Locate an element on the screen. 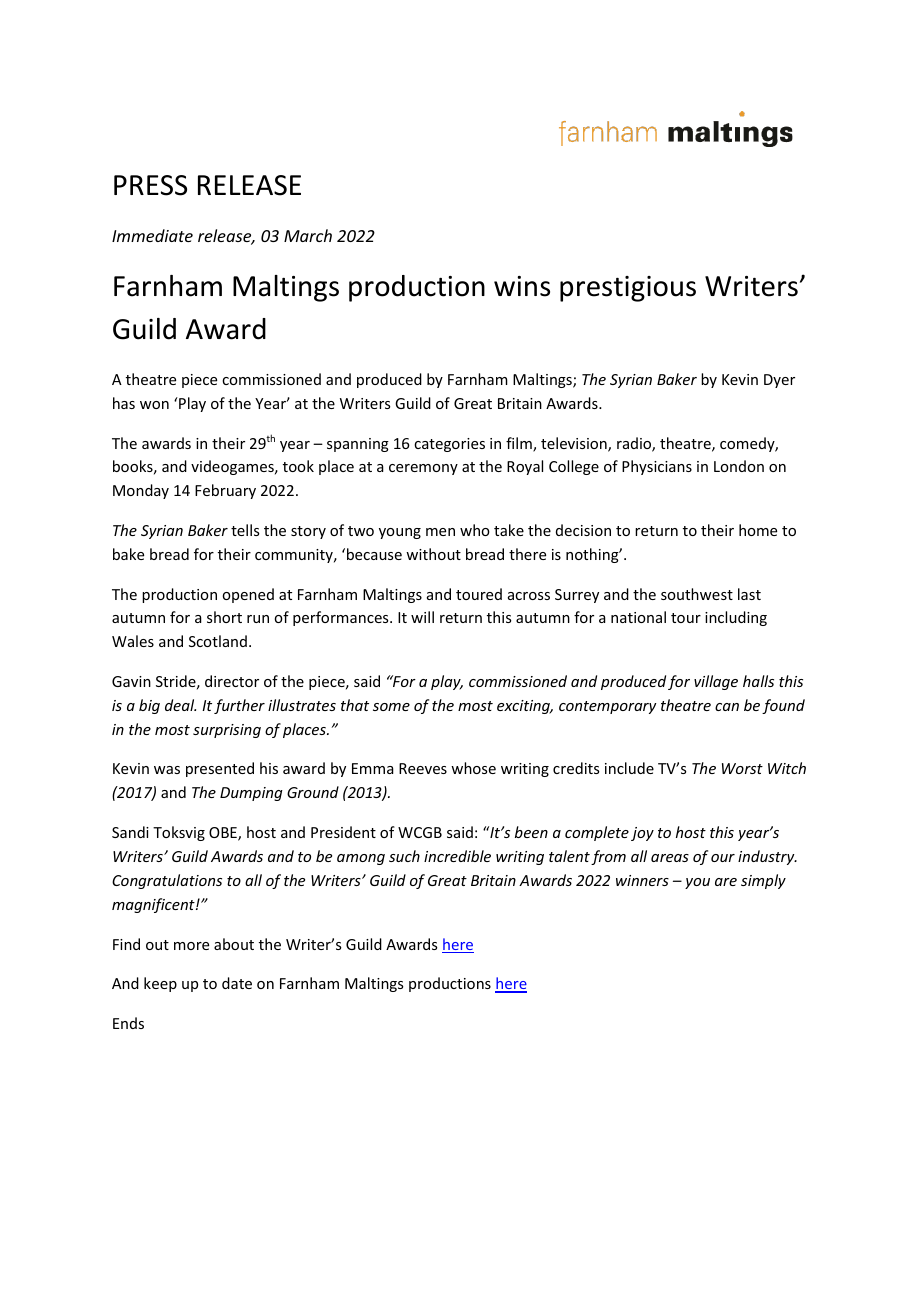 The width and height of the screenshot is (924, 1308). prestigious is located at coordinates (628, 289).
